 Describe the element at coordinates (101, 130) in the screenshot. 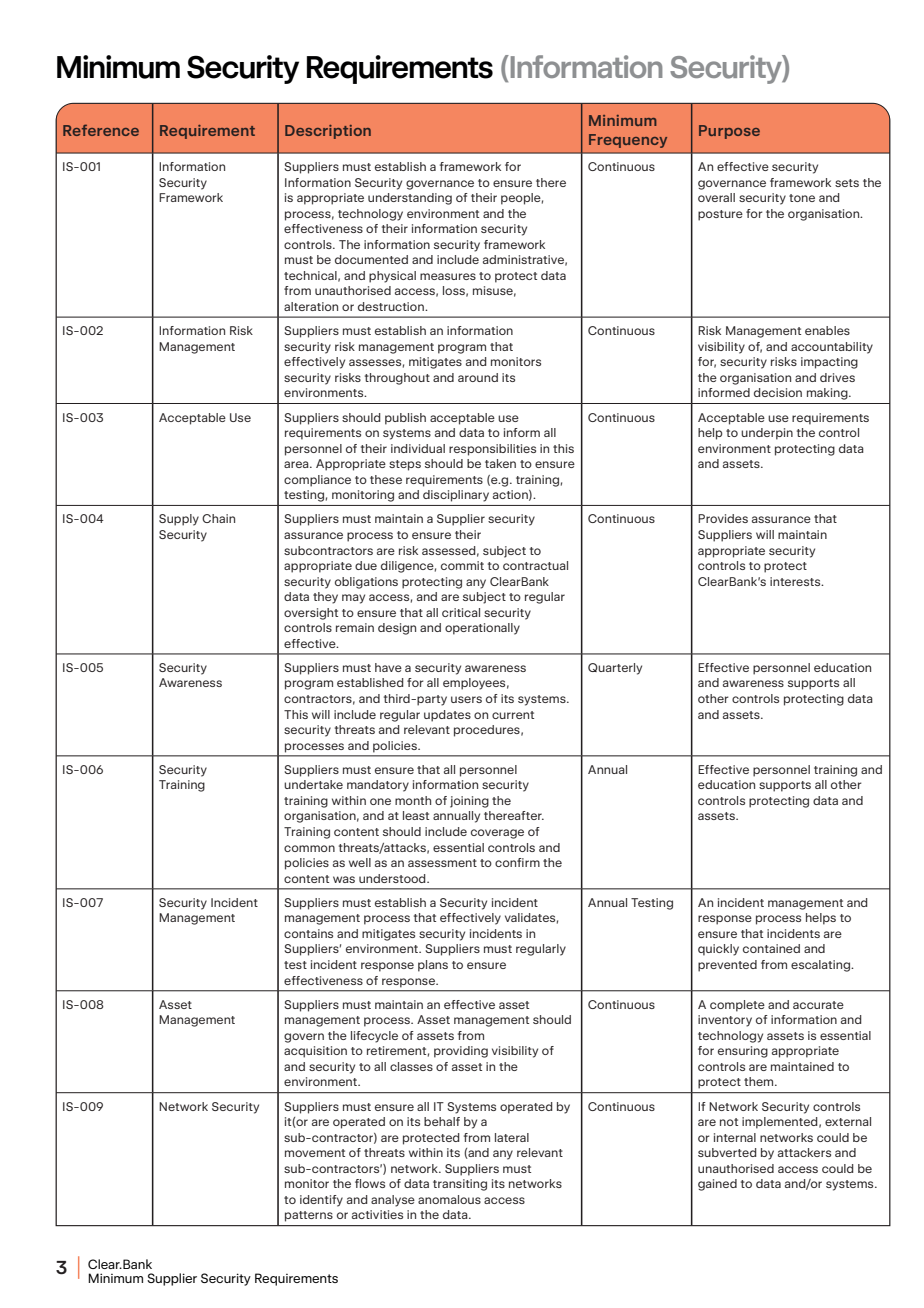

I see `Reference` at that location.
